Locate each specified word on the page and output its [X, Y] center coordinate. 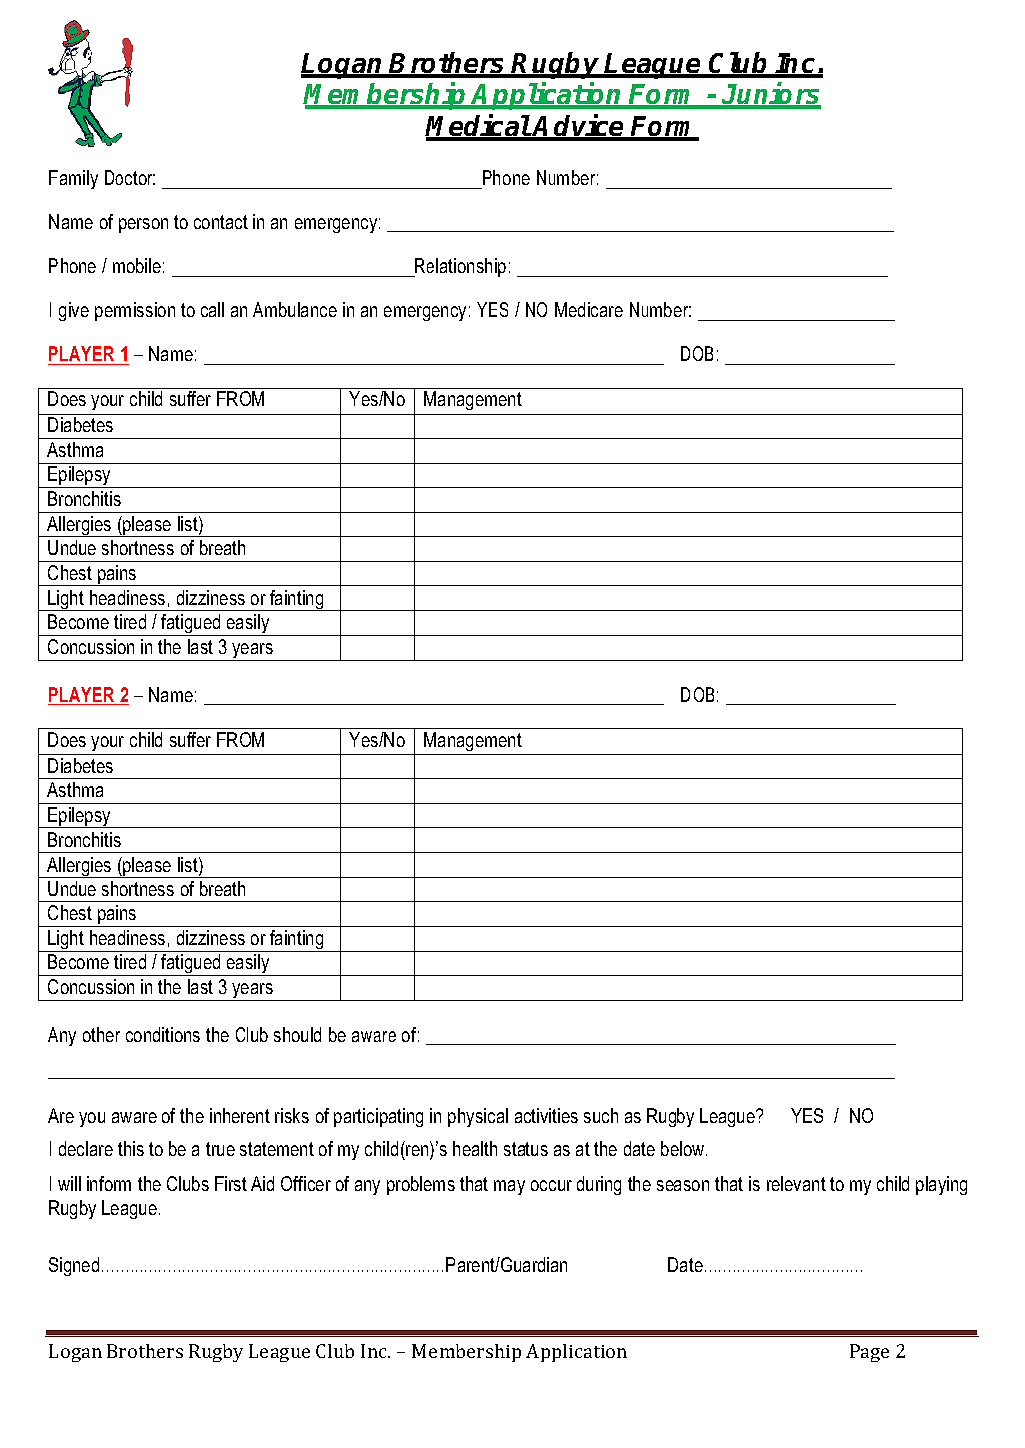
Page [869, 1353]
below [684, 1148]
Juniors [771, 95]
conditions [163, 1034]
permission [135, 311]
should [297, 1034]
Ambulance [295, 309]
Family [73, 179]
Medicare [589, 309]
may [509, 1187]
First [231, 1183]
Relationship [460, 267]
